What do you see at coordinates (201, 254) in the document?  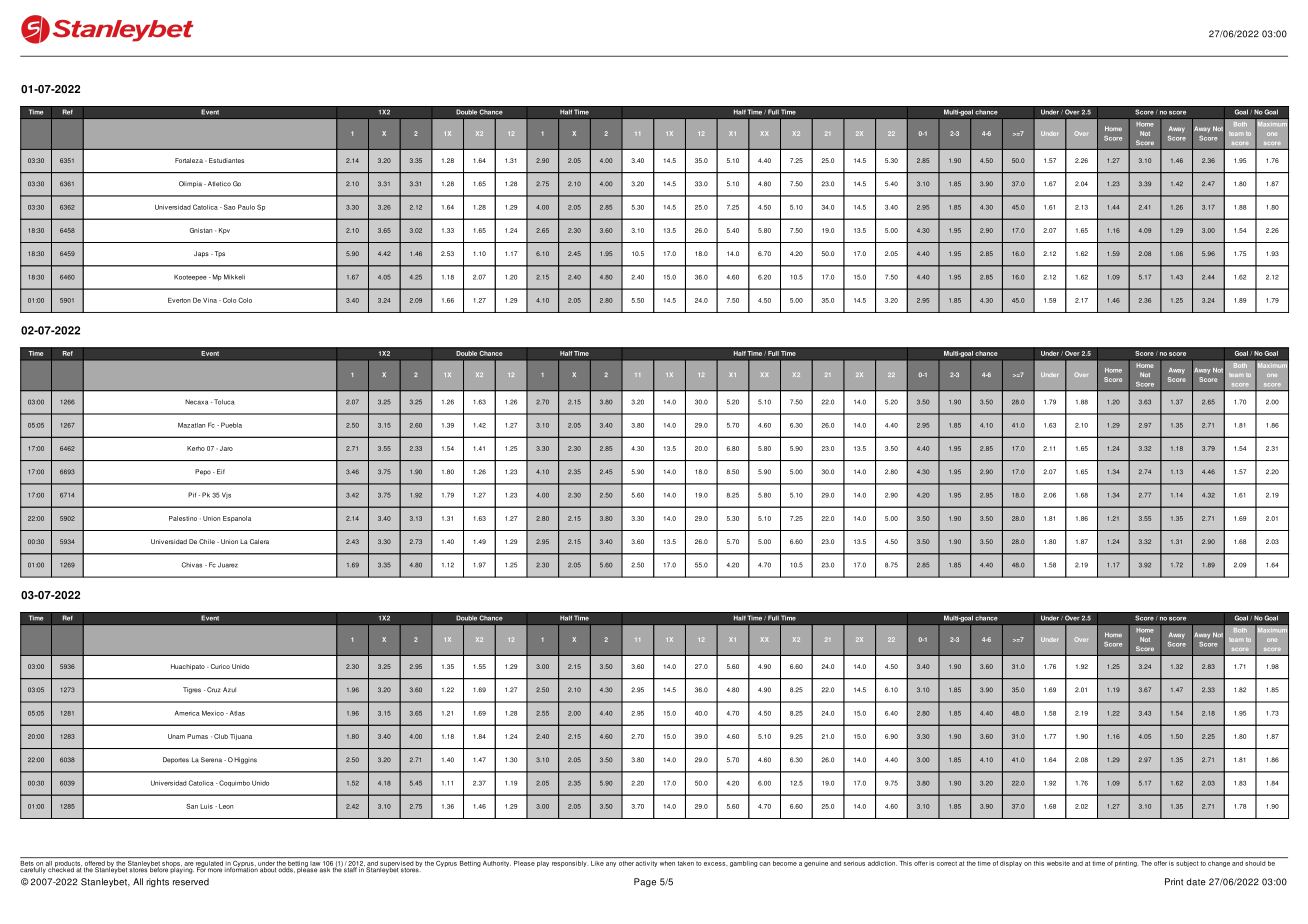 I see `Japs` at bounding box center [201, 254].
